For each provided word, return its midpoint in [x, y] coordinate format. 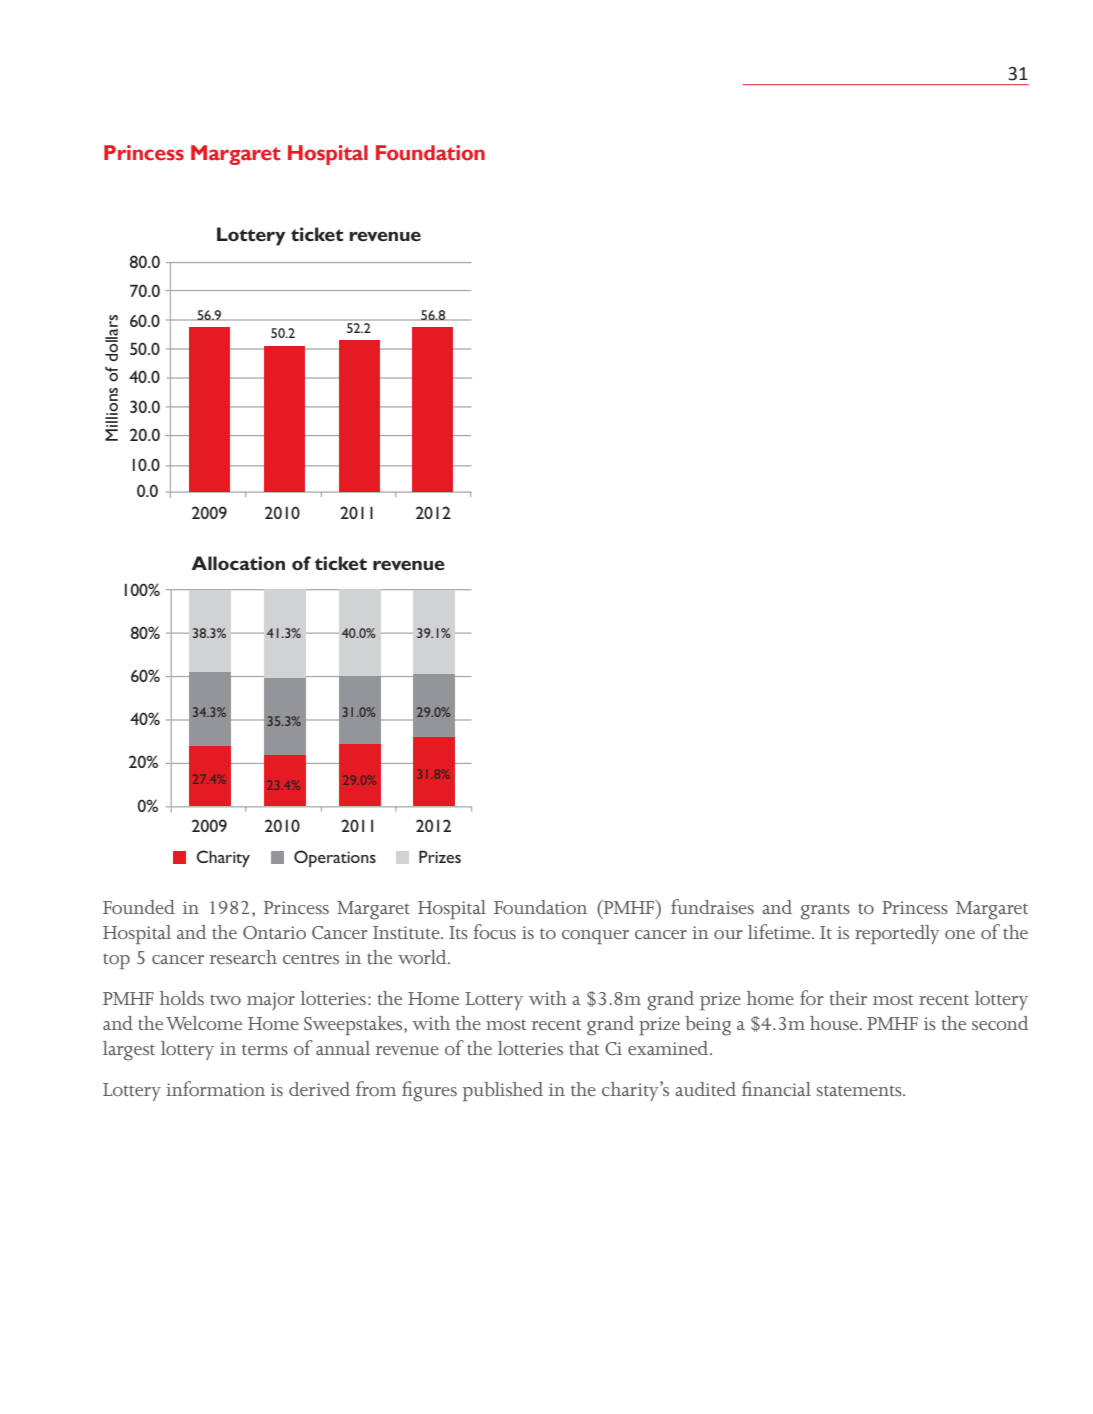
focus [494, 931]
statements [860, 1090]
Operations [335, 858]
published [503, 1091]
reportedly [897, 934]
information [215, 1088]
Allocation [238, 563]
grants [825, 911]
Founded [139, 907]
